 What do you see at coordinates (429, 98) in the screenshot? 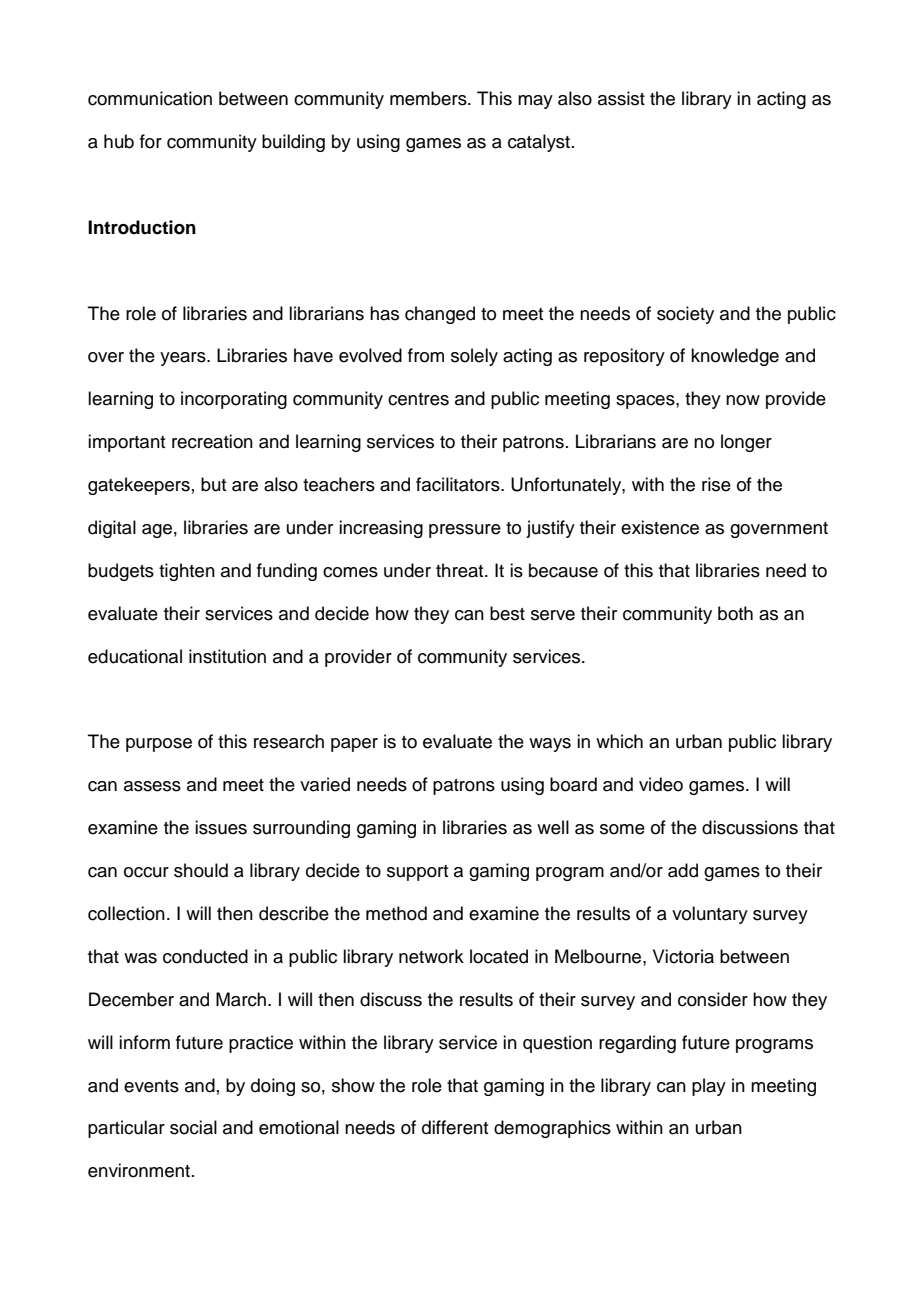
I see `members` at bounding box center [429, 98].
